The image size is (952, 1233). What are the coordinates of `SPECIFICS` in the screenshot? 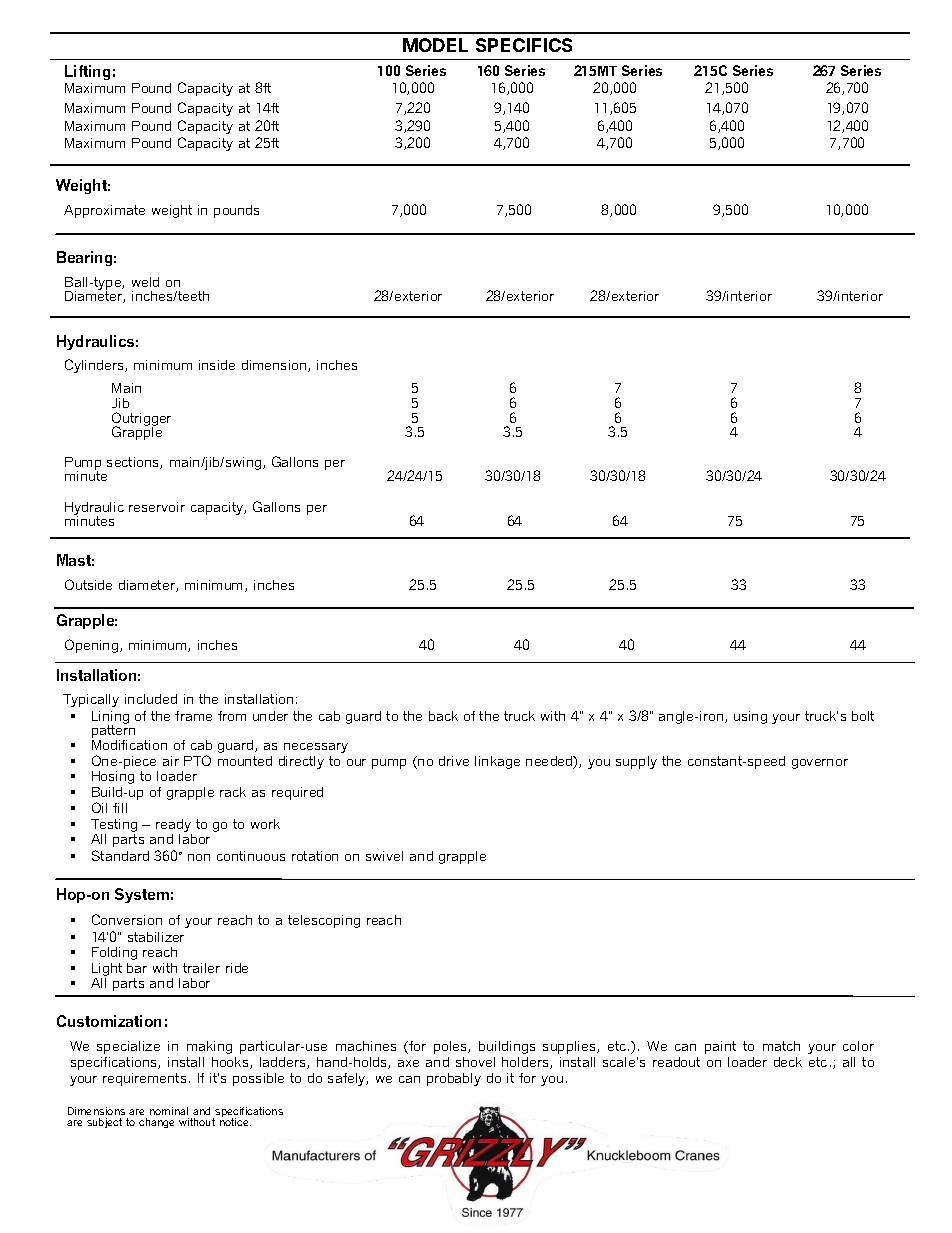 It's located at (524, 45).
